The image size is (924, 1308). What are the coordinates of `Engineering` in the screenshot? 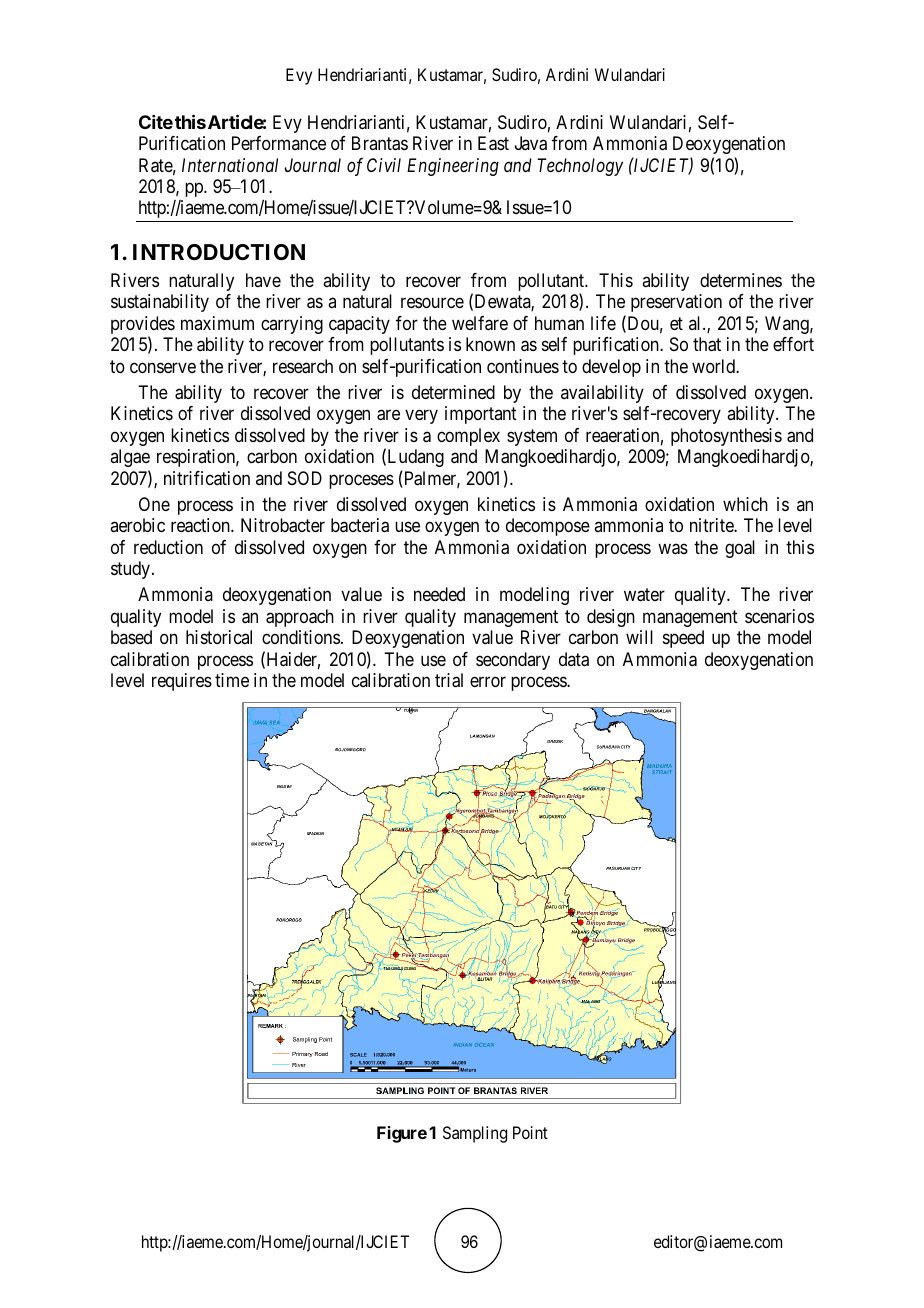 It's located at (453, 167).
